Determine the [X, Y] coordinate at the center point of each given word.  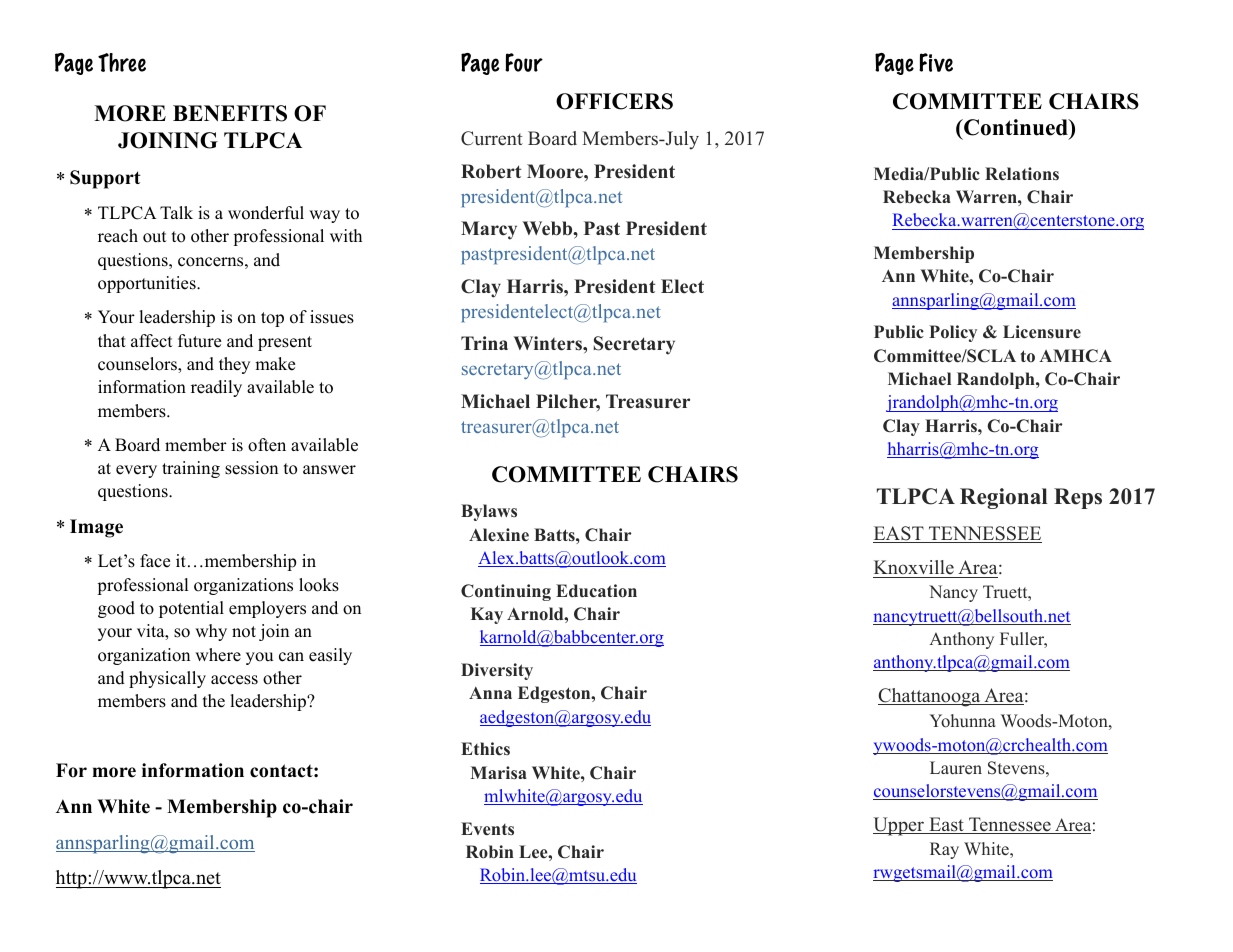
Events [487, 829]
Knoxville [914, 569]
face [155, 561]
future [199, 341]
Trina [484, 343]
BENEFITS [230, 113]
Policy [953, 333]
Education [596, 591]
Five [936, 62]
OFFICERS [614, 101]
